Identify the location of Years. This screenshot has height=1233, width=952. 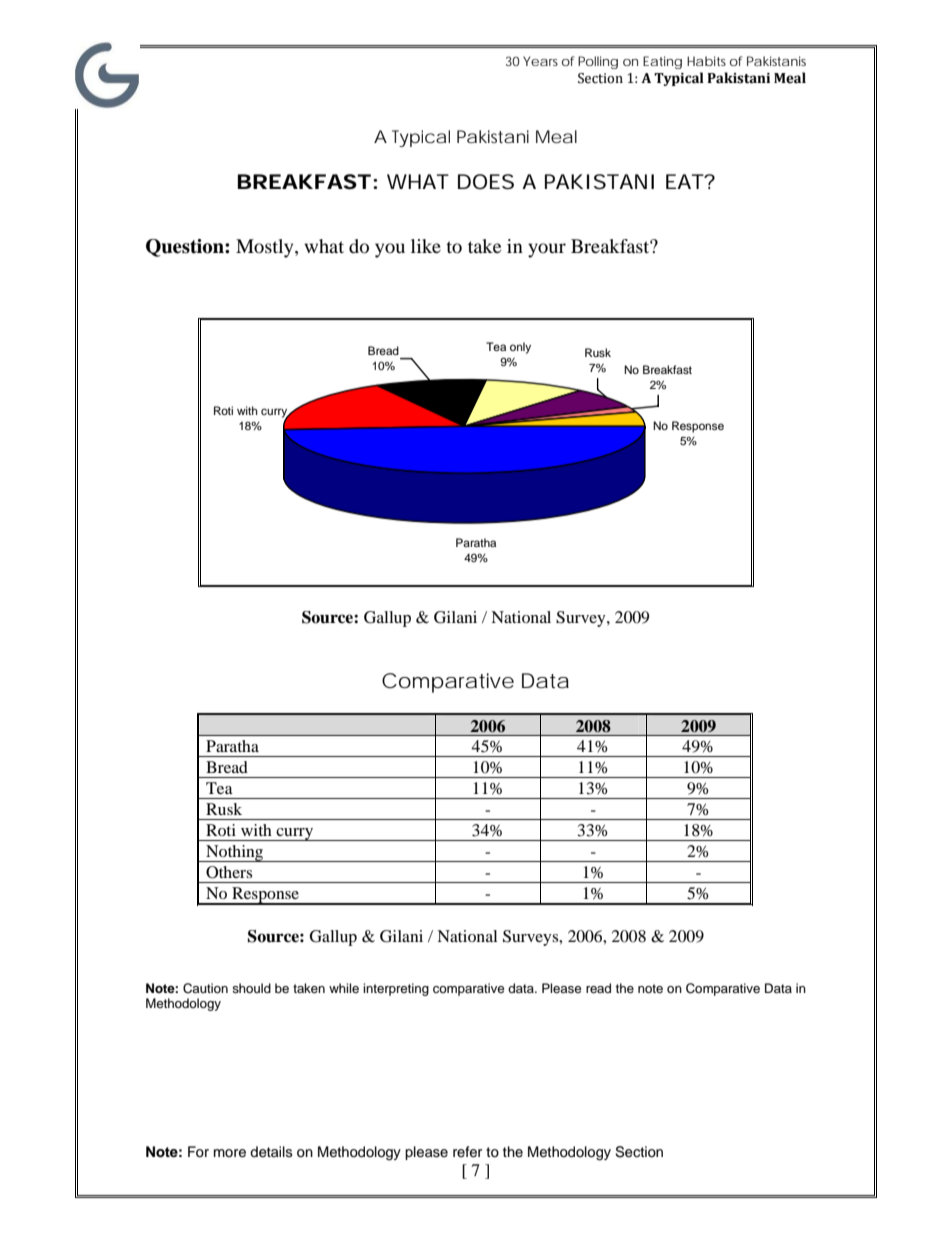
(540, 61).
